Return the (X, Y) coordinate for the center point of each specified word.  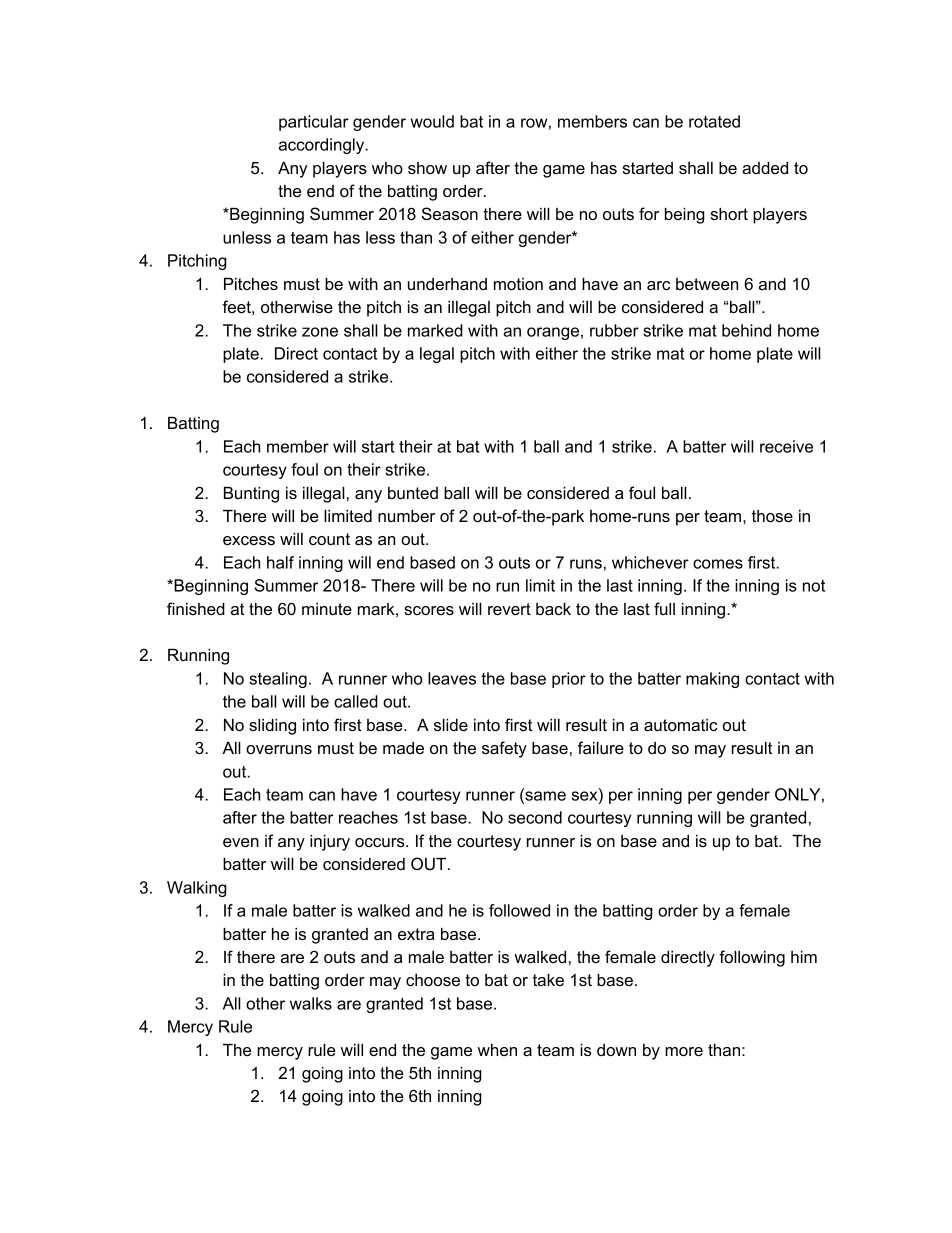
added (765, 168)
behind (746, 330)
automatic (681, 725)
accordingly (323, 146)
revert (509, 609)
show (427, 168)
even (241, 842)
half (280, 562)
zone (320, 332)
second (535, 817)
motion (518, 284)
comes (718, 564)
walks (311, 1003)
